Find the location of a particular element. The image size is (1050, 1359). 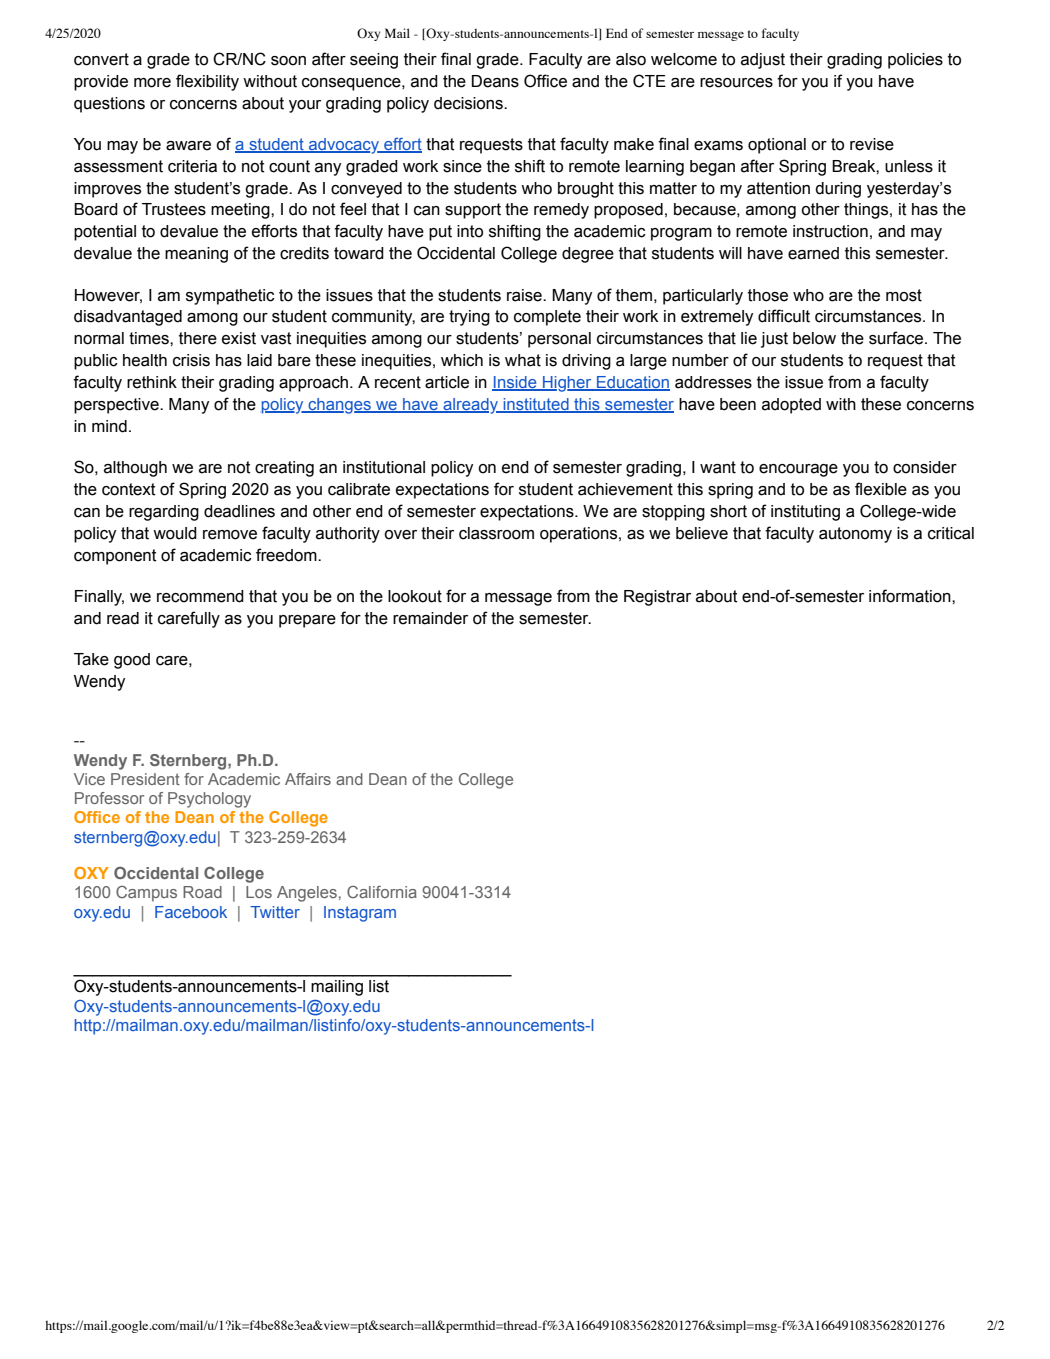

information is located at coordinates (911, 596).
